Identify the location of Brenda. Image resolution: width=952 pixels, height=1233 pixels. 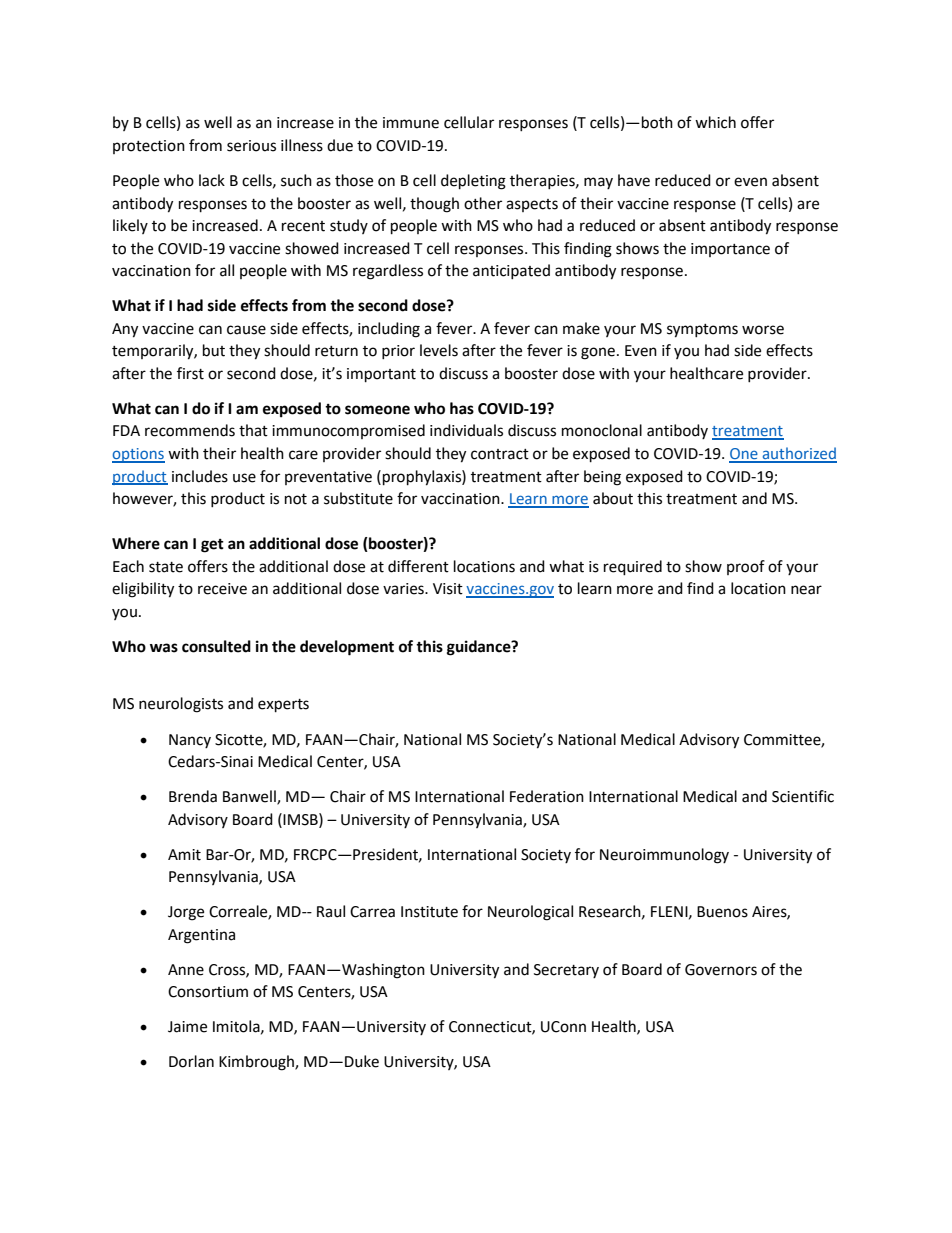
(193, 796).
